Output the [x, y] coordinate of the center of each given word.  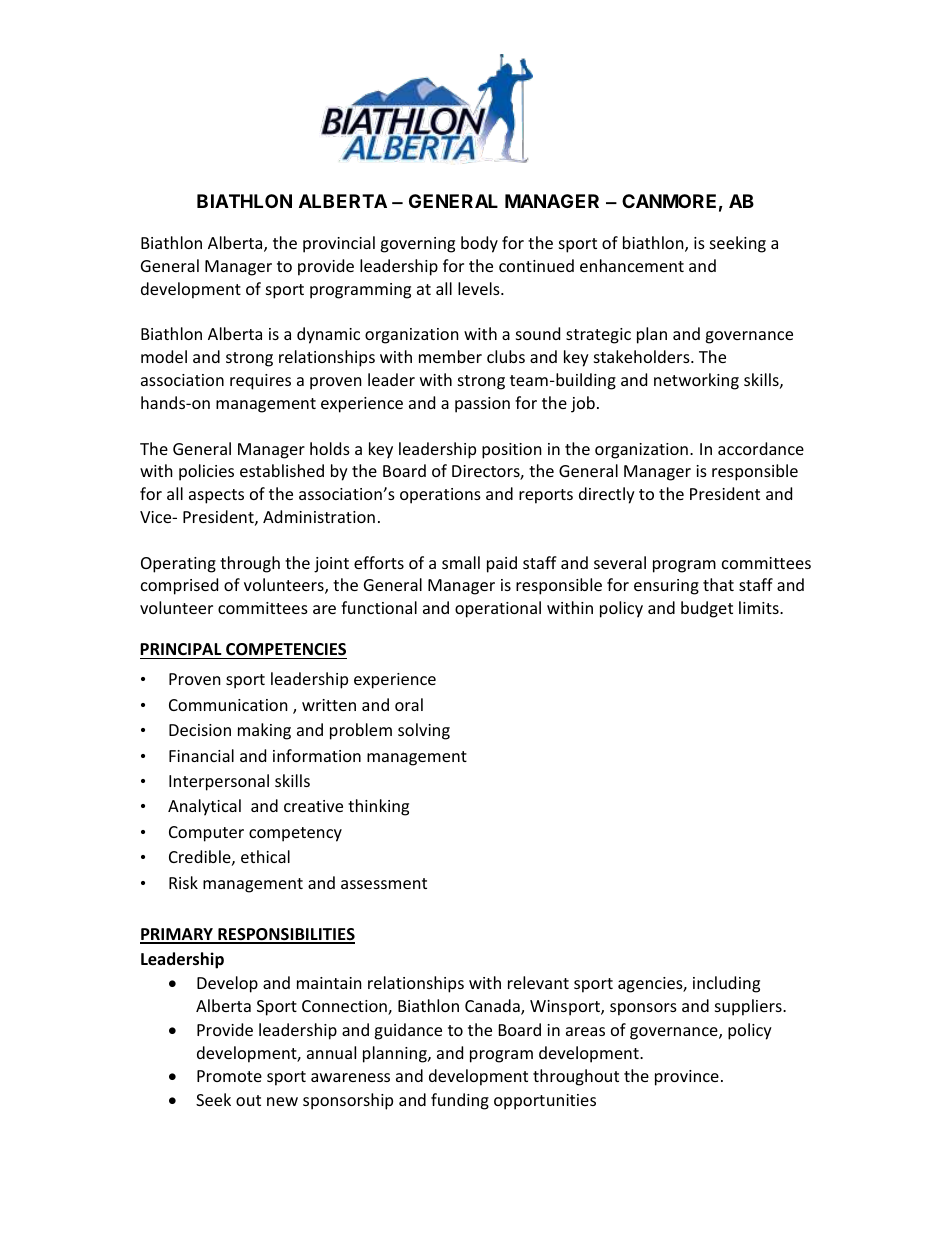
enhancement [632, 265]
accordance [761, 448]
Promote [229, 1076]
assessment [384, 883]
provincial [339, 244]
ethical [265, 856]
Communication [228, 705]
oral [409, 704]
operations [440, 496]
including [726, 984]
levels [480, 288]
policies [206, 472]
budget [707, 609]
